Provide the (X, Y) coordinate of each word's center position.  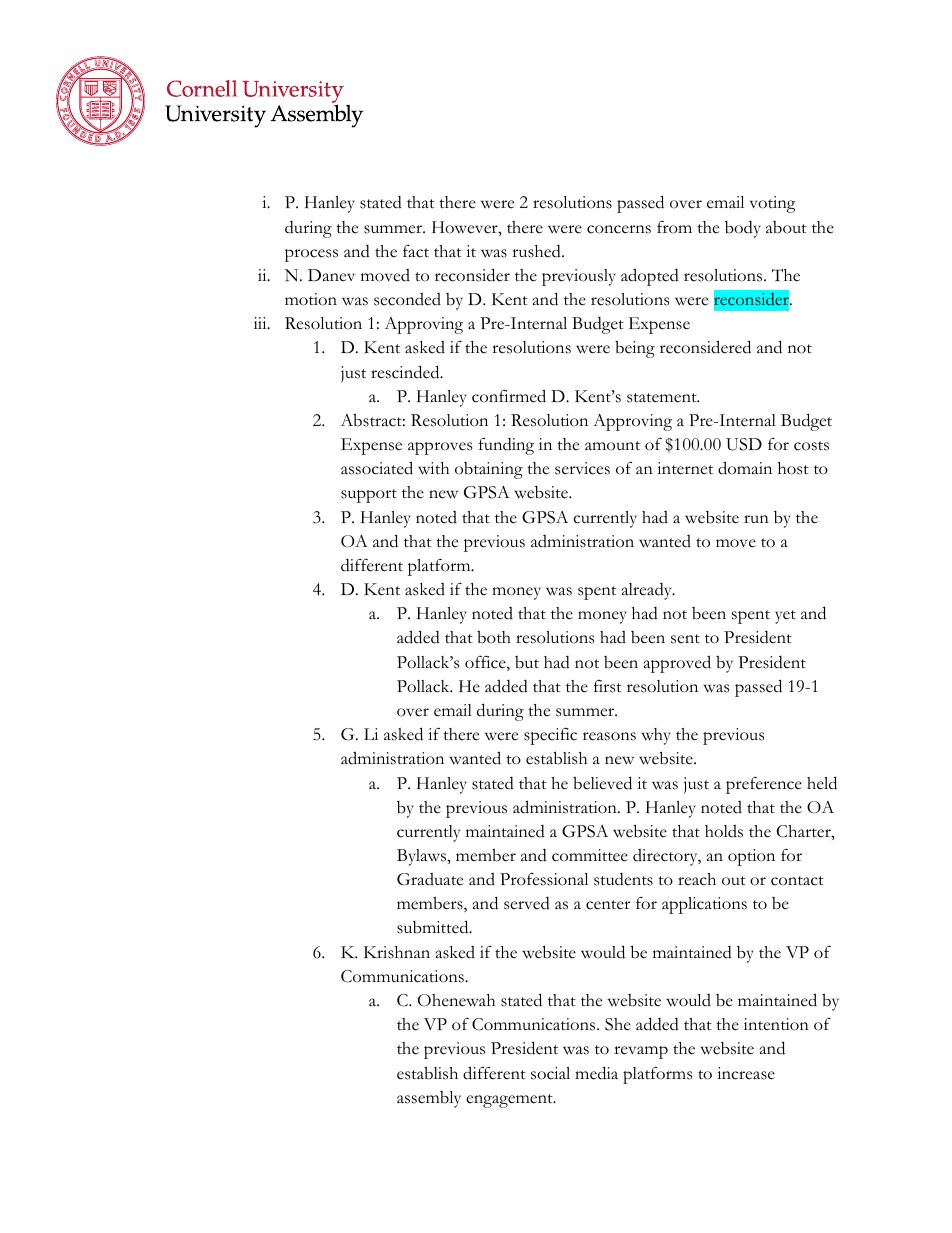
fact (416, 251)
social (550, 1073)
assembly (429, 1099)
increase (746, 1073)
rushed (537, 251)
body (743, 229)
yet (785, 617)
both (494, 637)
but (527, 662)
